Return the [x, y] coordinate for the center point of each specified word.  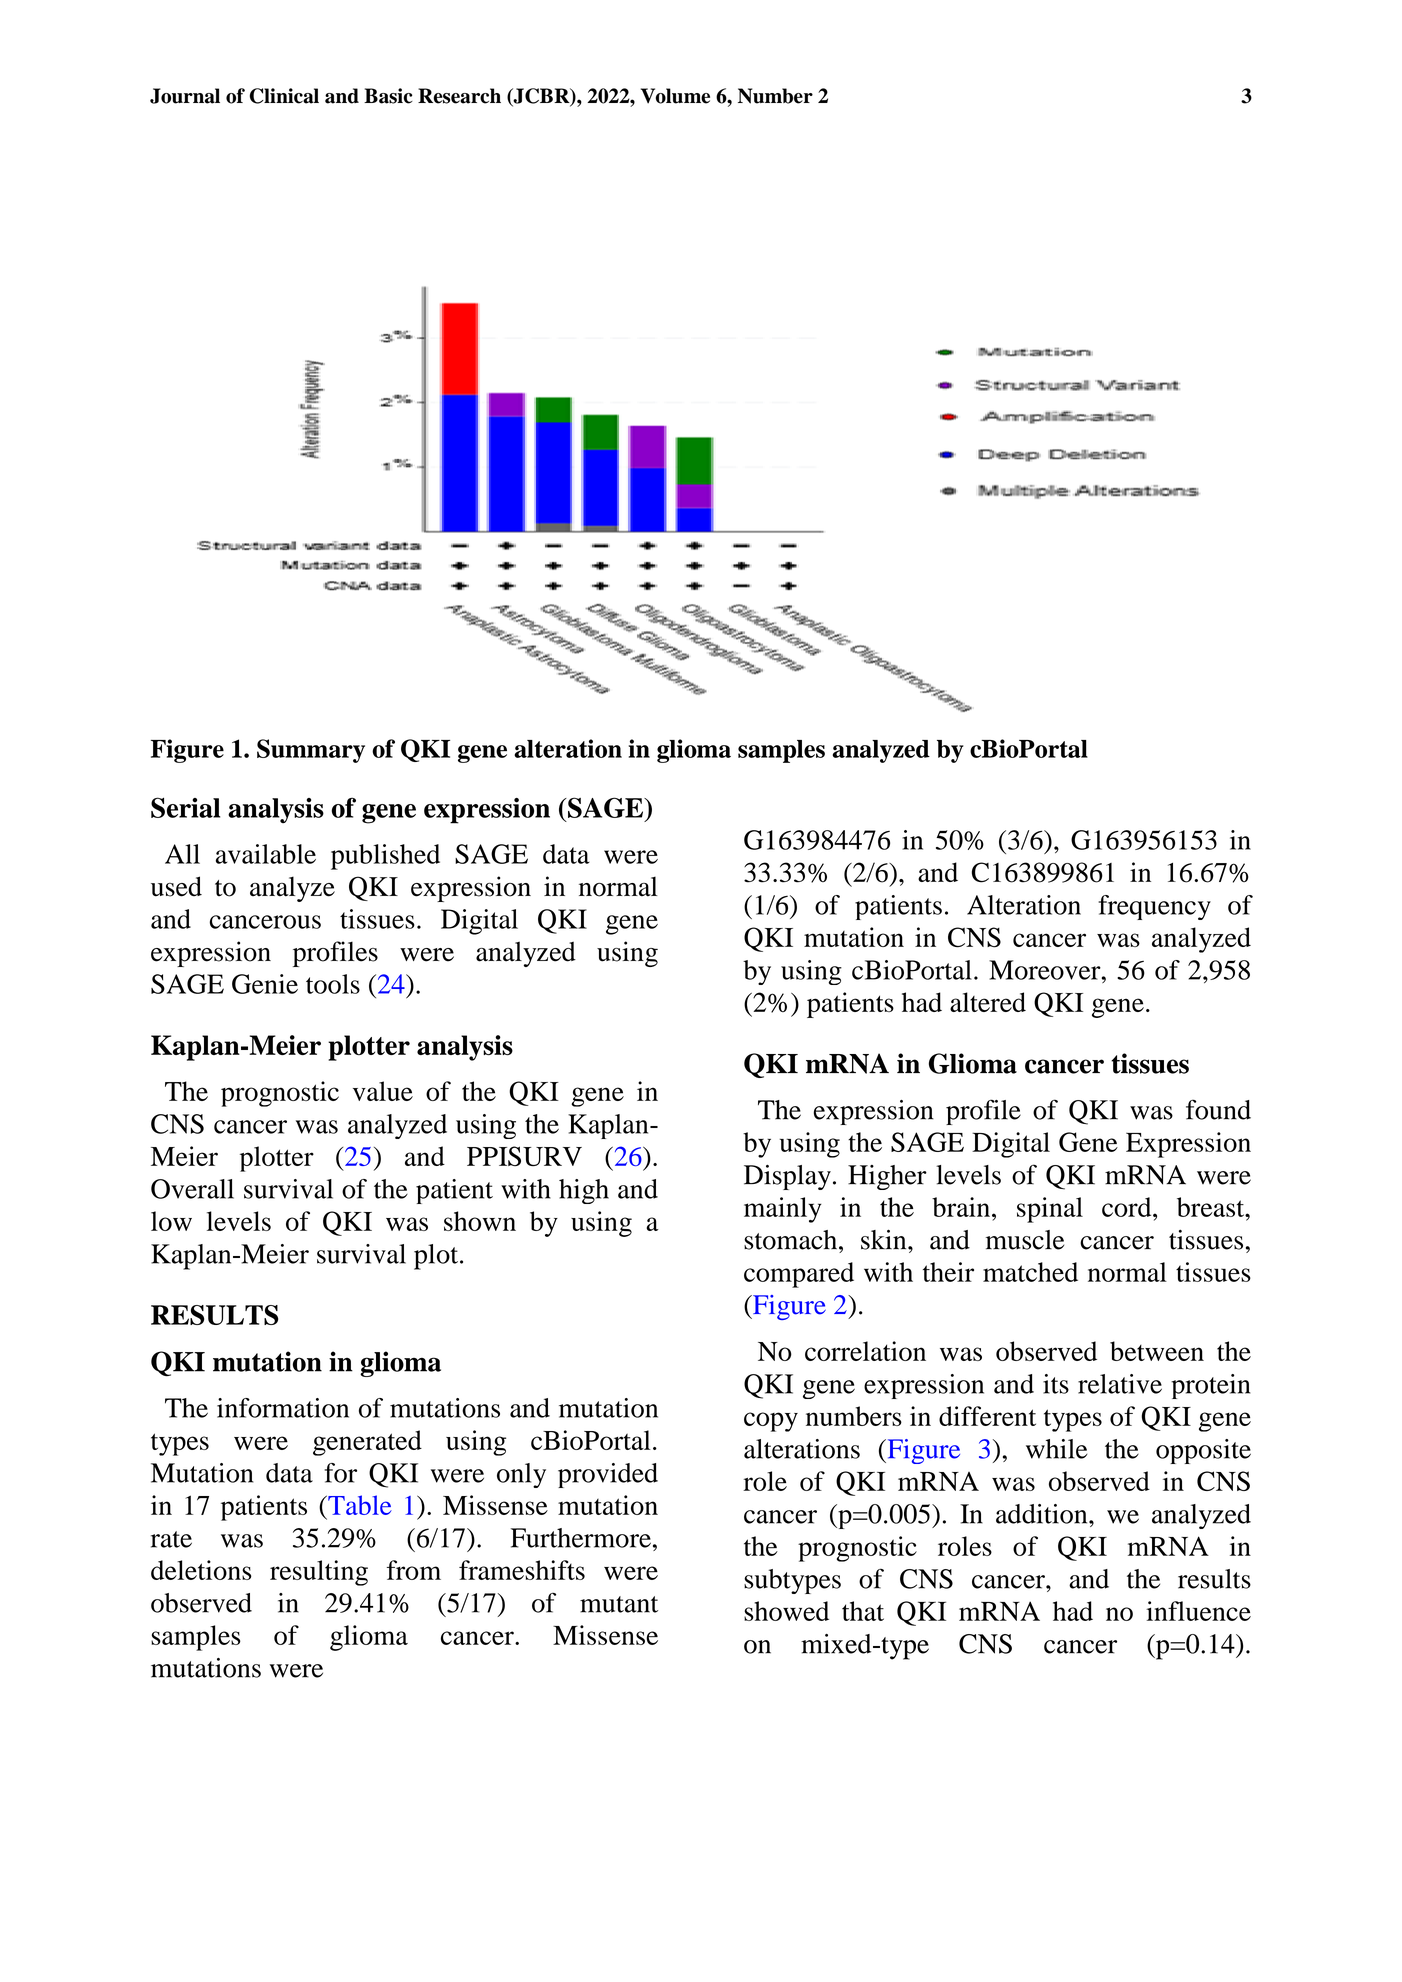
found [1218, 1109]
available [266, 854]
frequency [1154, 907]
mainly [782, 1210]
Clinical [284, 96]
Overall [192, 1189]
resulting [319, 1573]
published [385, 857]
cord [1128, 1207]
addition [1043, 1514]
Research [459, 96]
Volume [675, 96]
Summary [311, 751]
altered [988, 1002]
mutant [619, 1604]
